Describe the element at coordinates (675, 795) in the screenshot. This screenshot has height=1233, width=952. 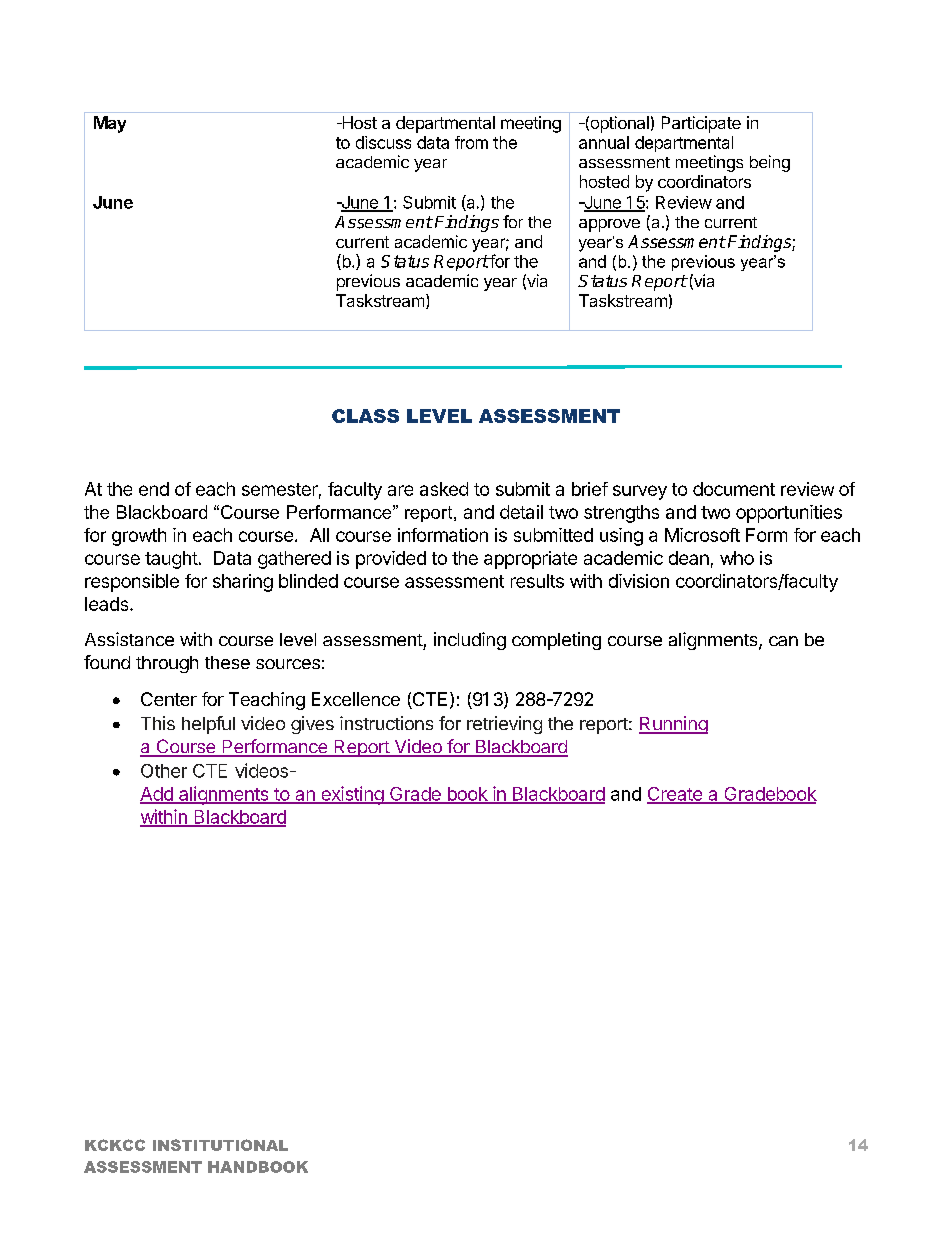
I see `Create` at that location.
